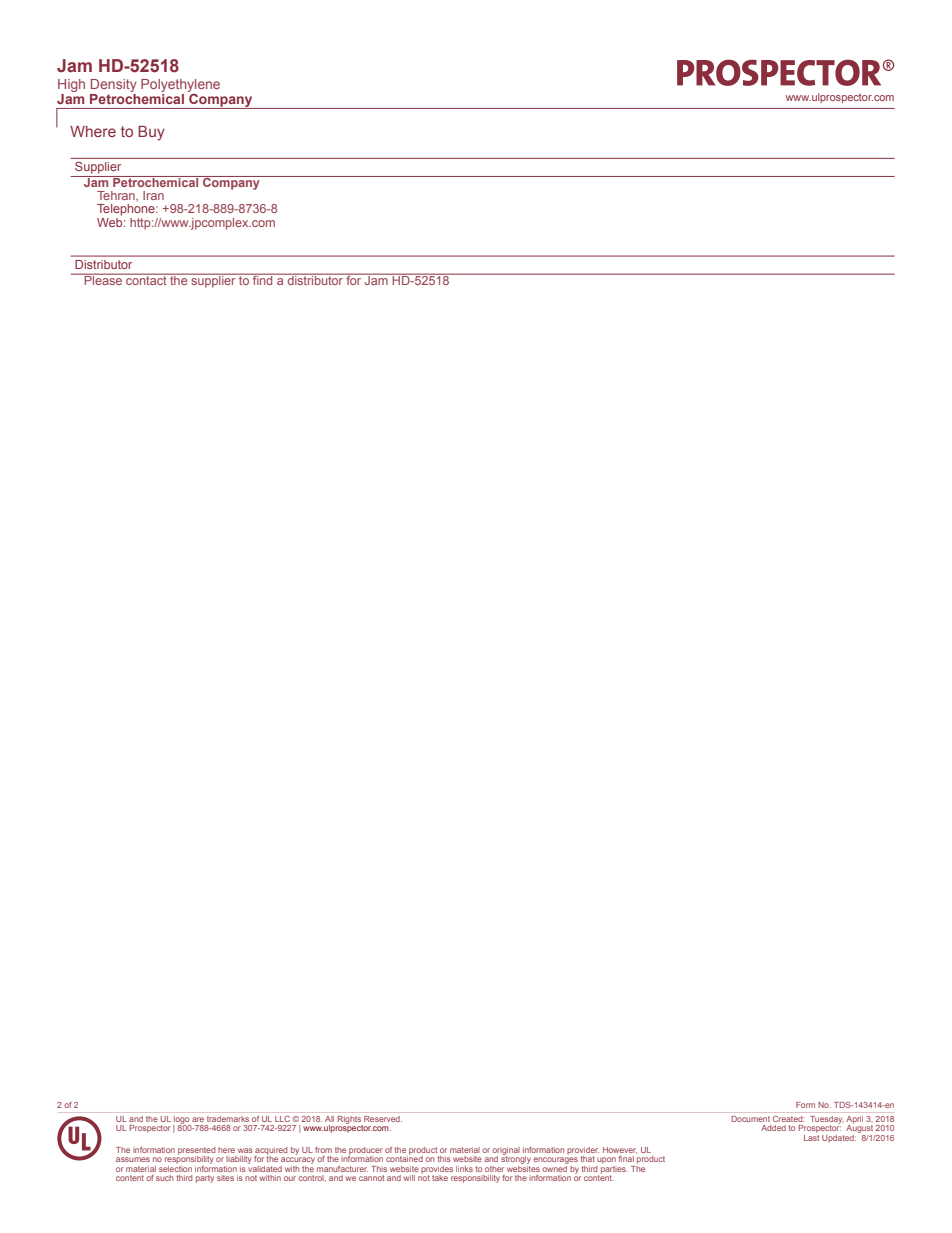 The width and height of the document is (952, 1233). What do you see at coordinates (180, 86) in the document?
I see `Polyethylene` at bounding box center [180, 86].
